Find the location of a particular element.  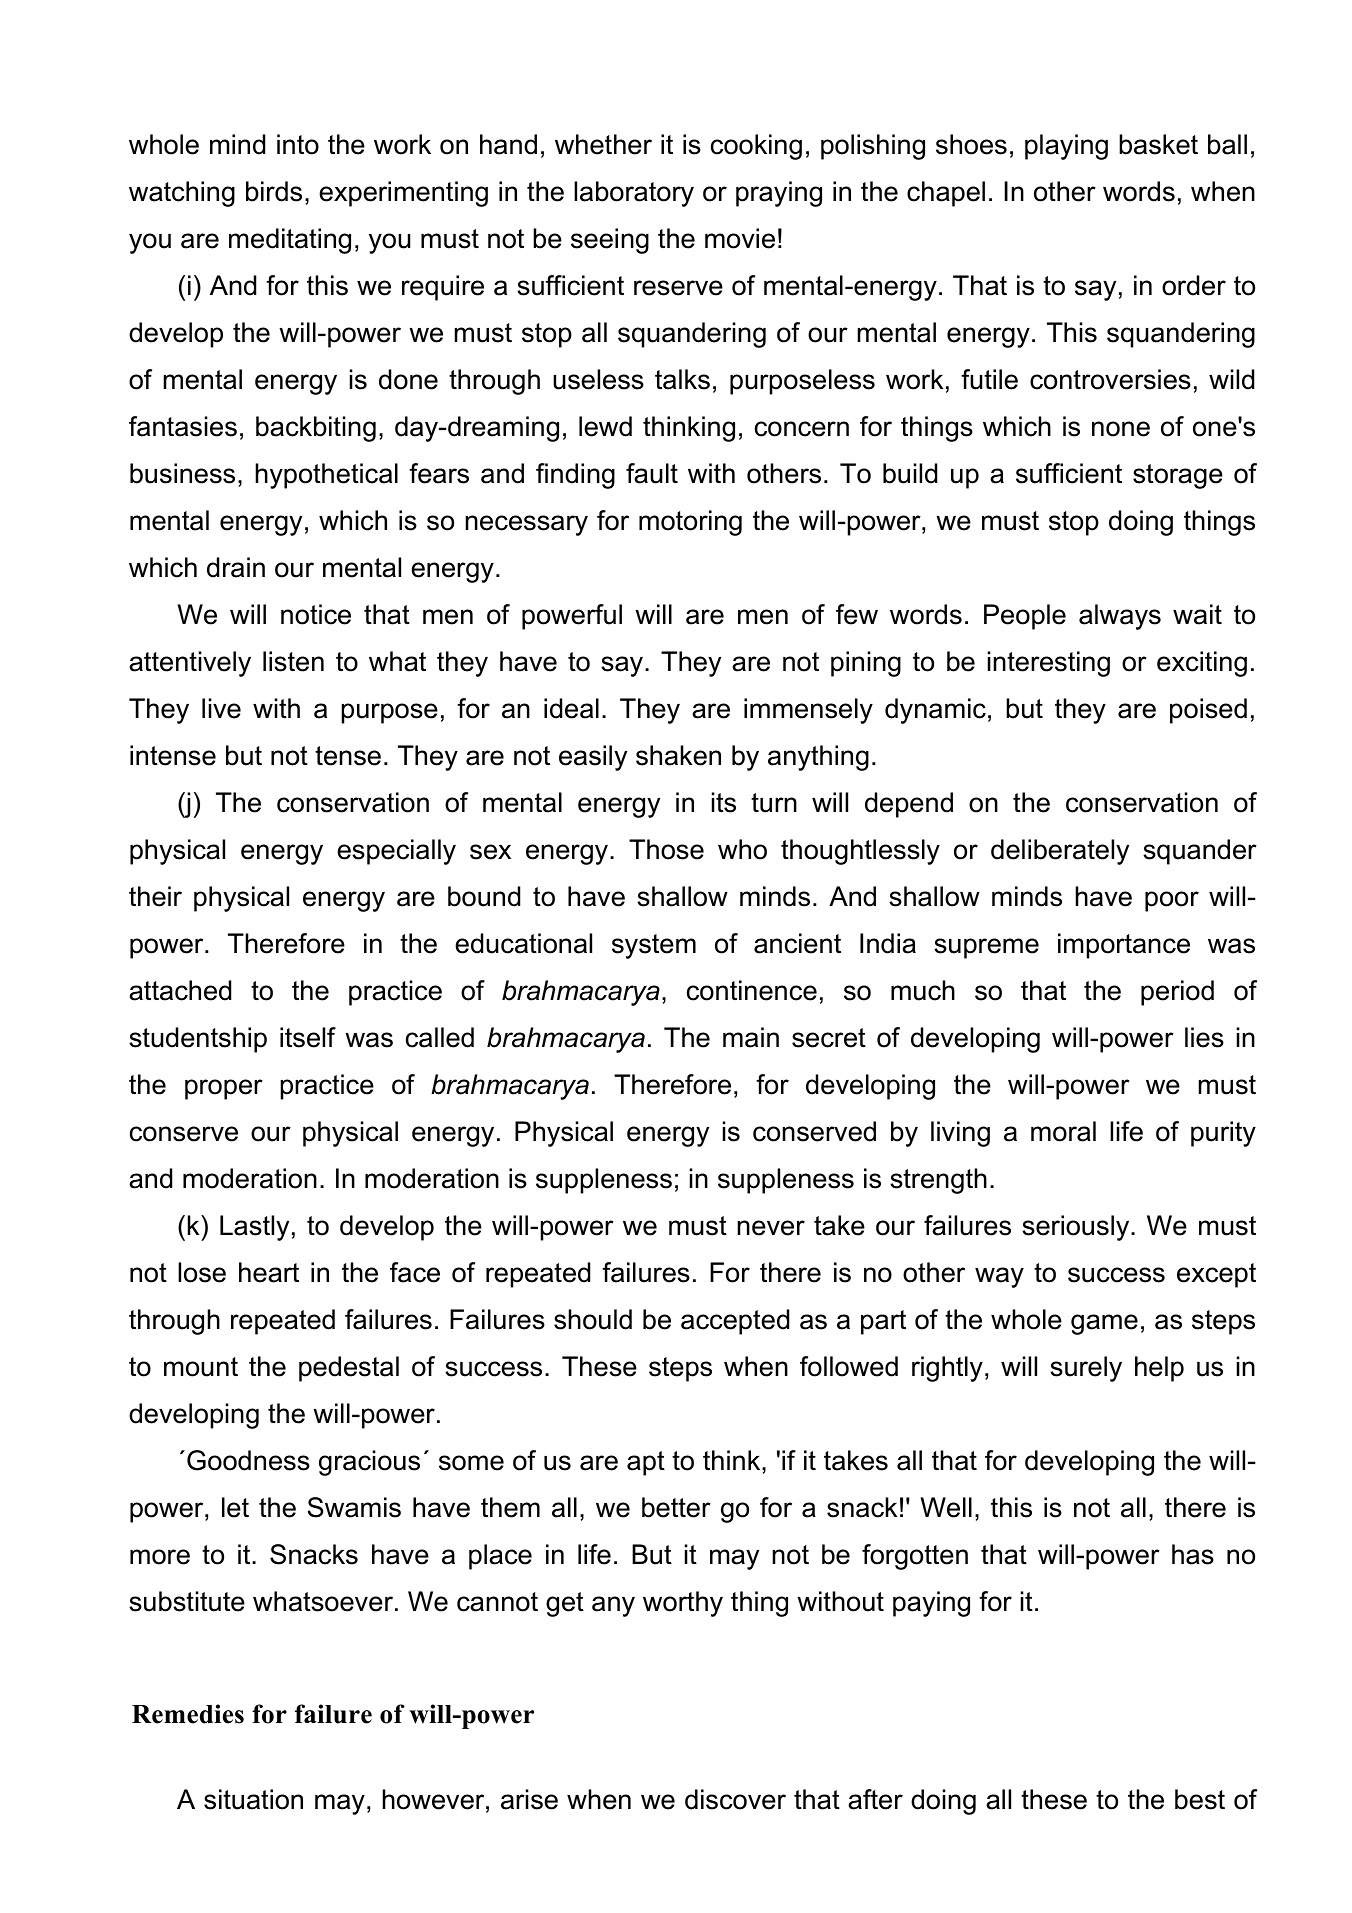

apt is located at coordinates (646, 1463).
